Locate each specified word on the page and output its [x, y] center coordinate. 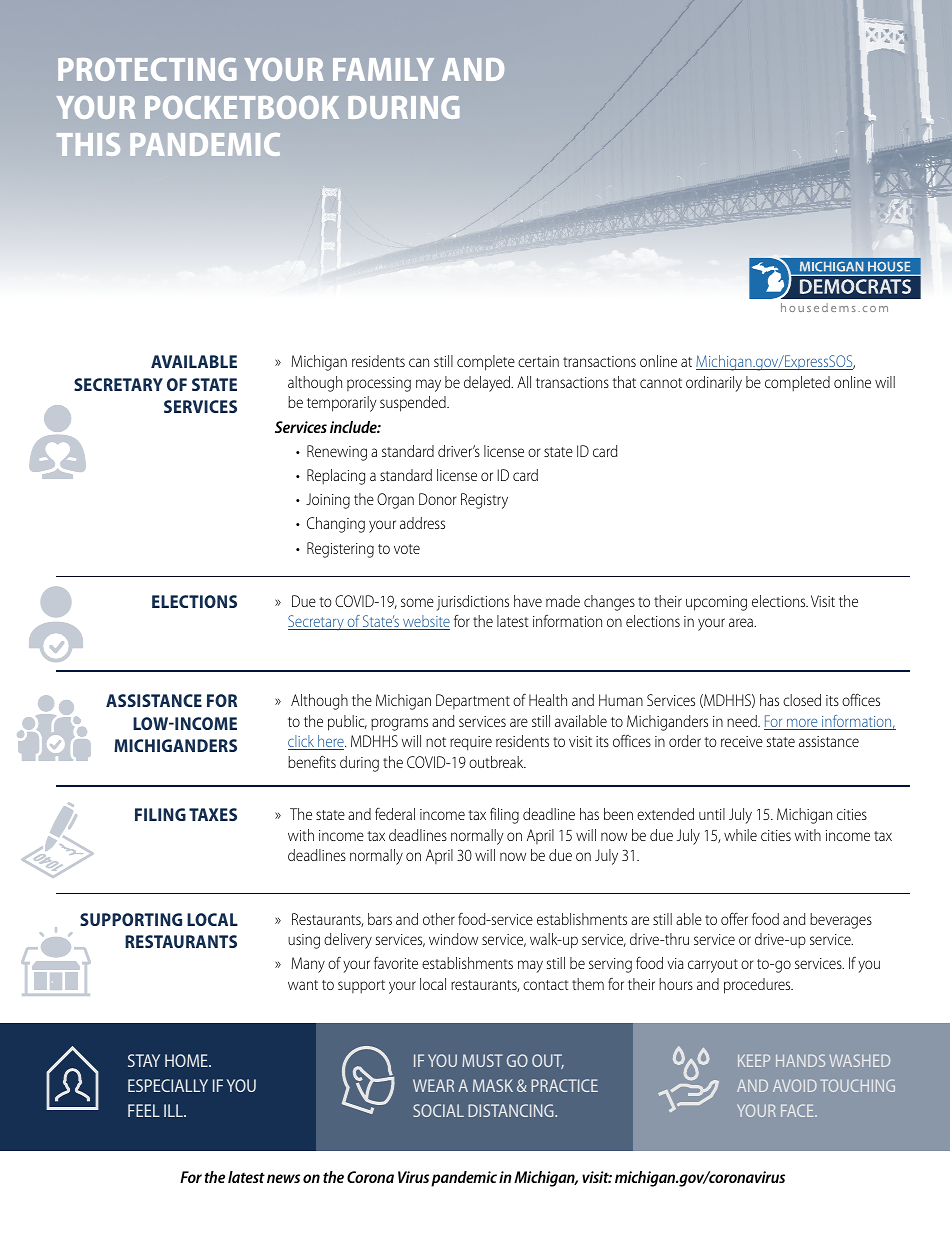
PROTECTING [147, 69]
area [742, 622]
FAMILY [383, 69]
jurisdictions [473, 603]
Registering [340, 550]
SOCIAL [438, 1110]
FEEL [144, 1110]
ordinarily [714, 384]
